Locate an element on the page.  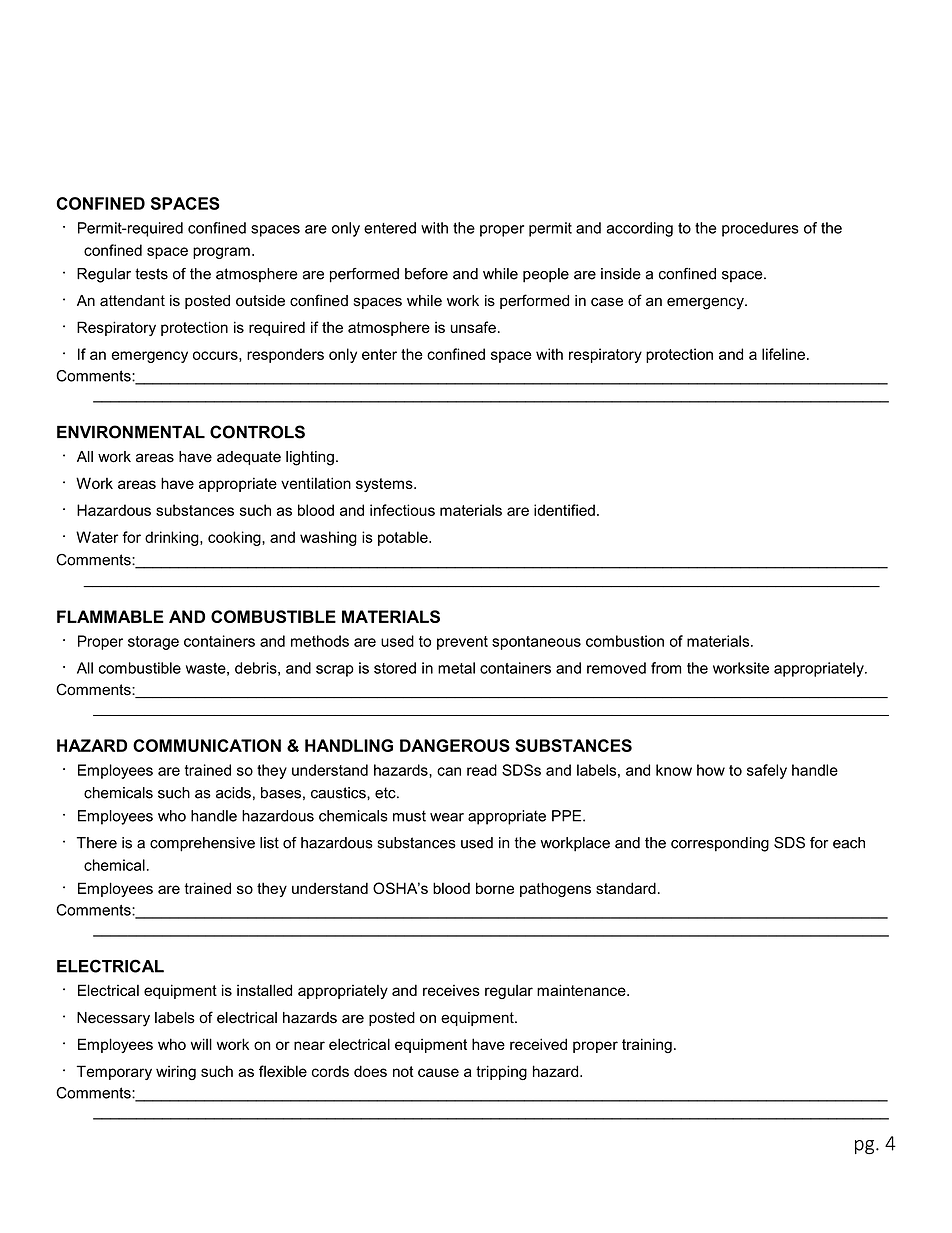
prevent is located at coordinates (462, 643).
